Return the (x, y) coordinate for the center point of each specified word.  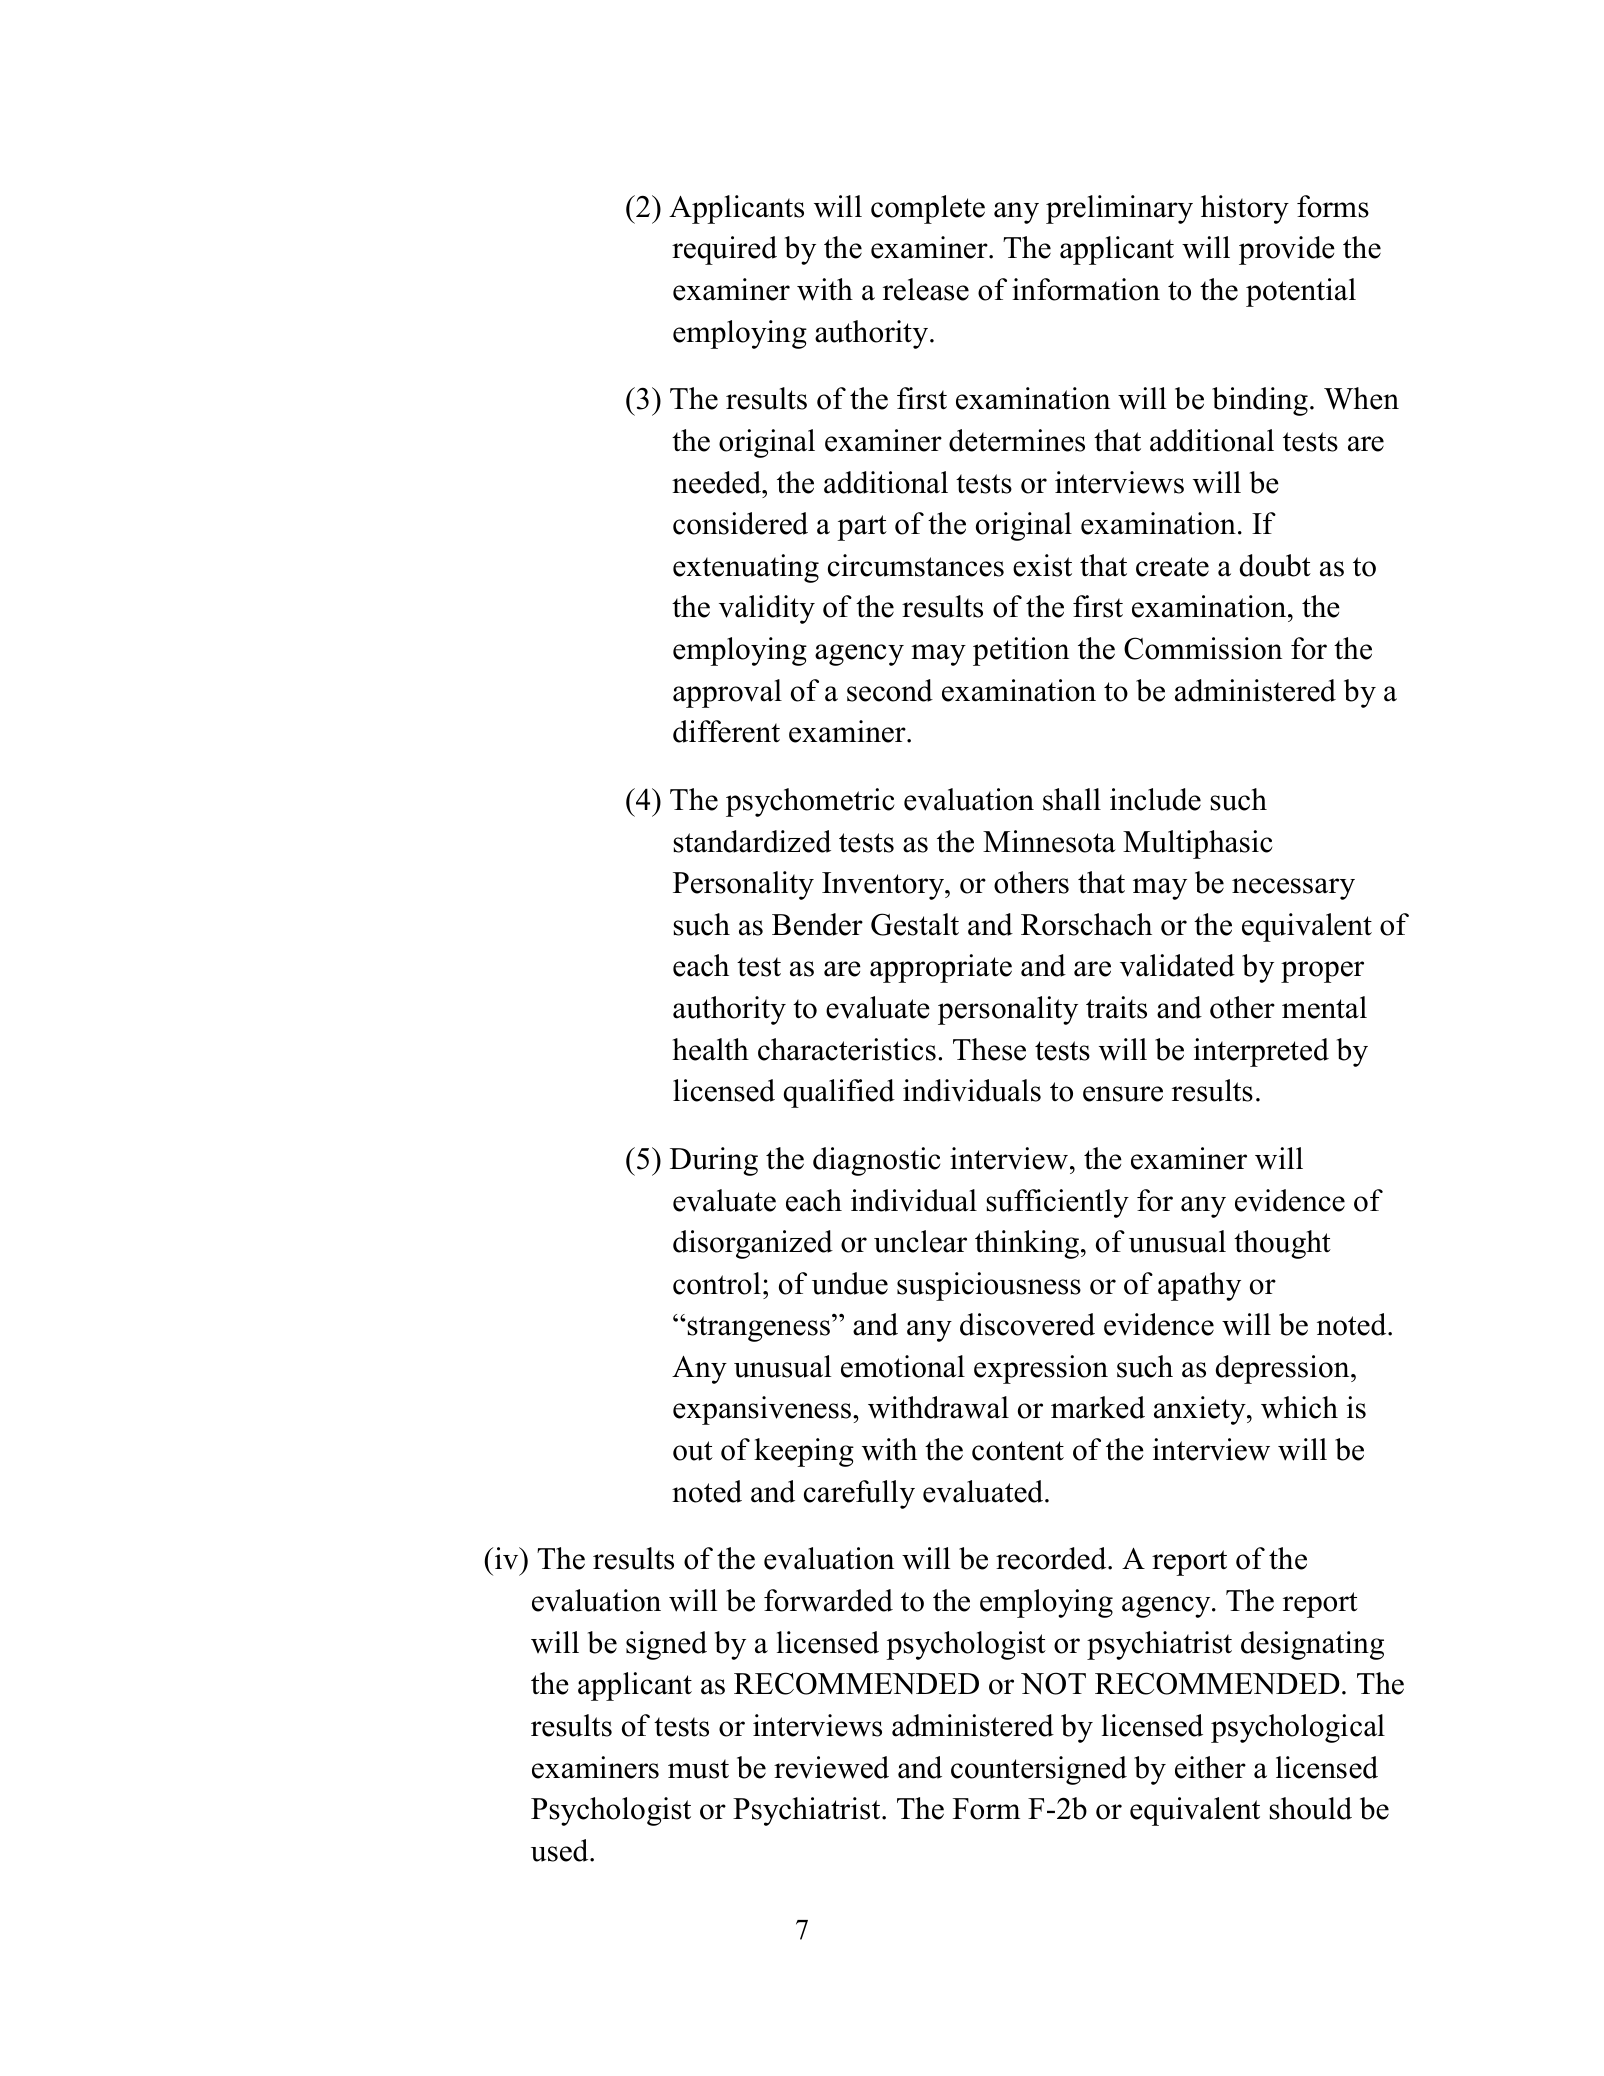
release (926, 289)
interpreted (1261, 1052)
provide (1287, 250)
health (710, 1049)
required (724, 250)
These (989, 1049)
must (698, 1769)
